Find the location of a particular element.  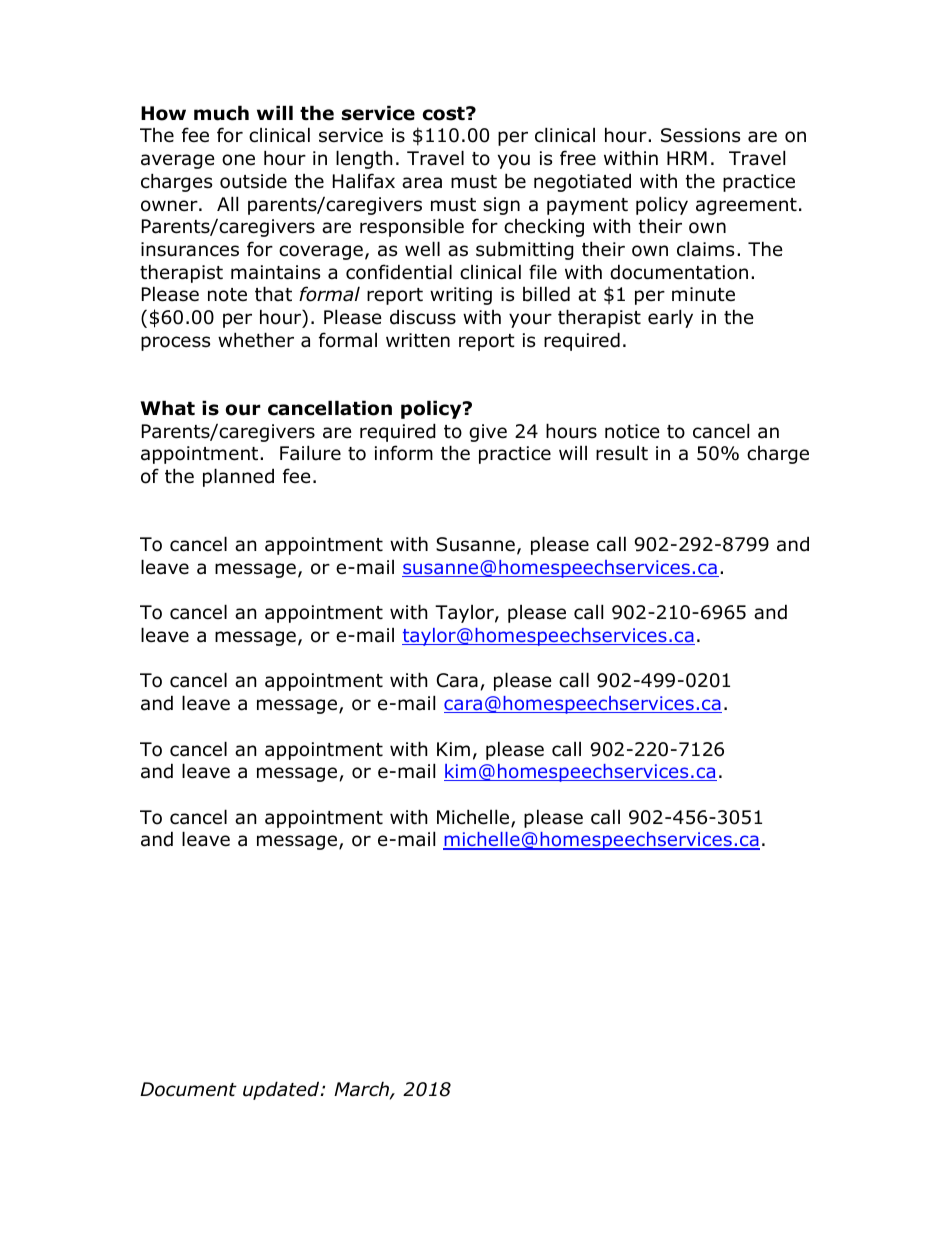

planned is located at coordinates (238, 477).
